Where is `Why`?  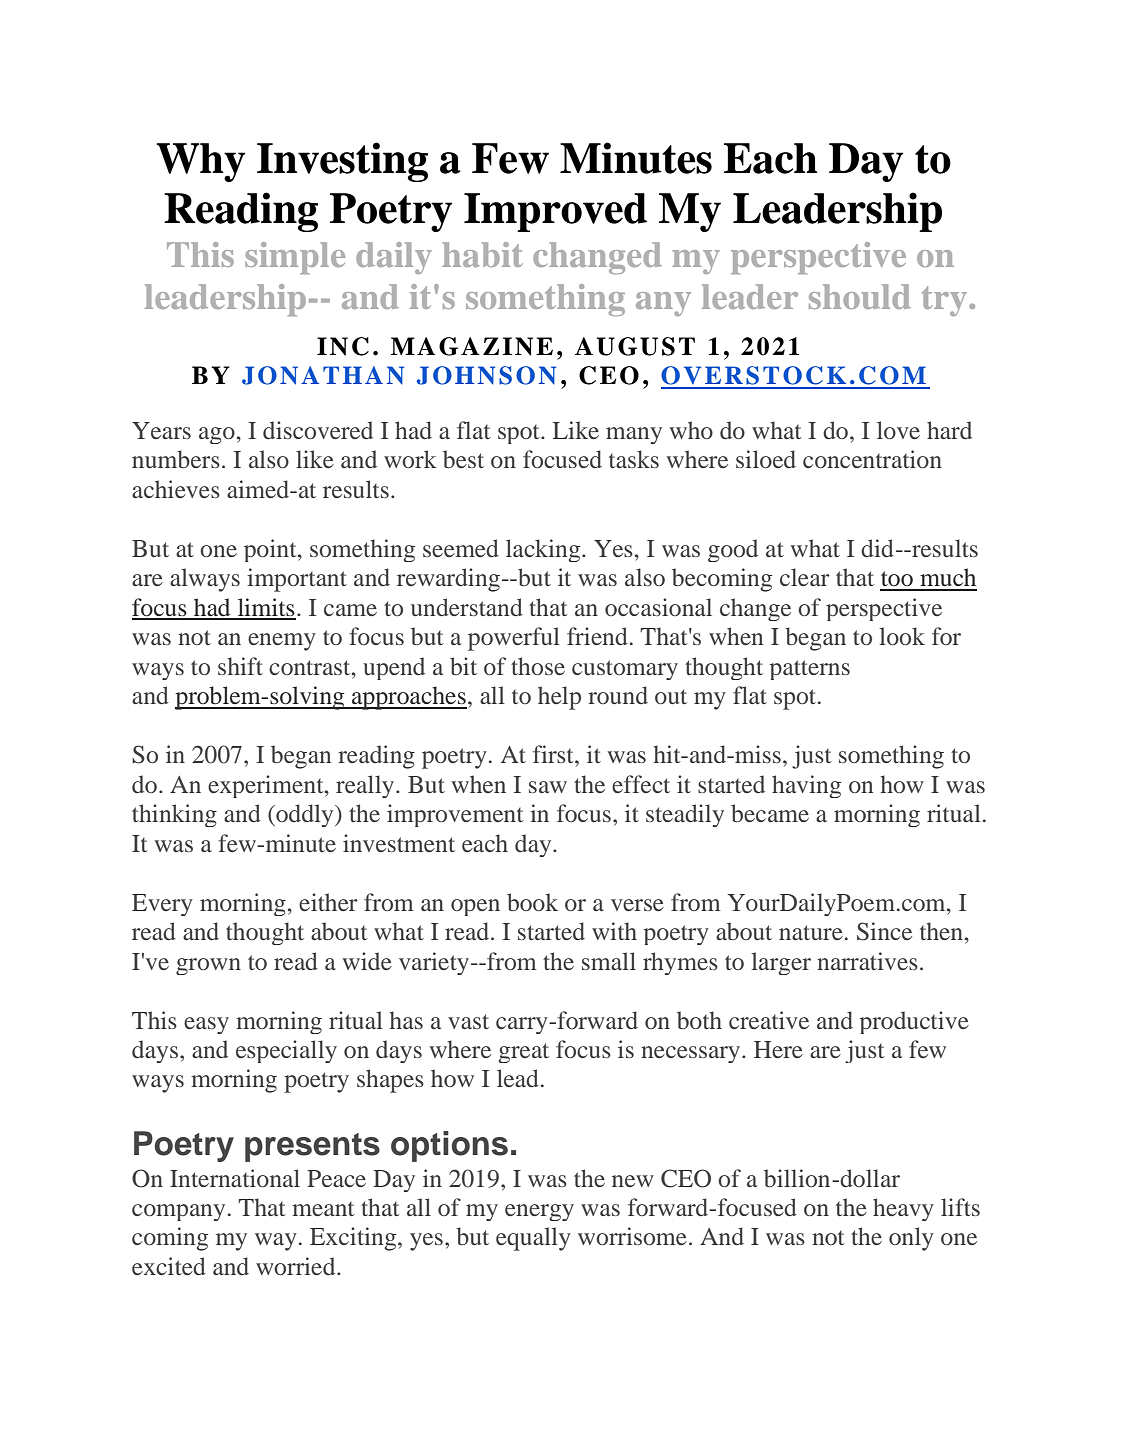
Why is located at coordinates (201, 162).
